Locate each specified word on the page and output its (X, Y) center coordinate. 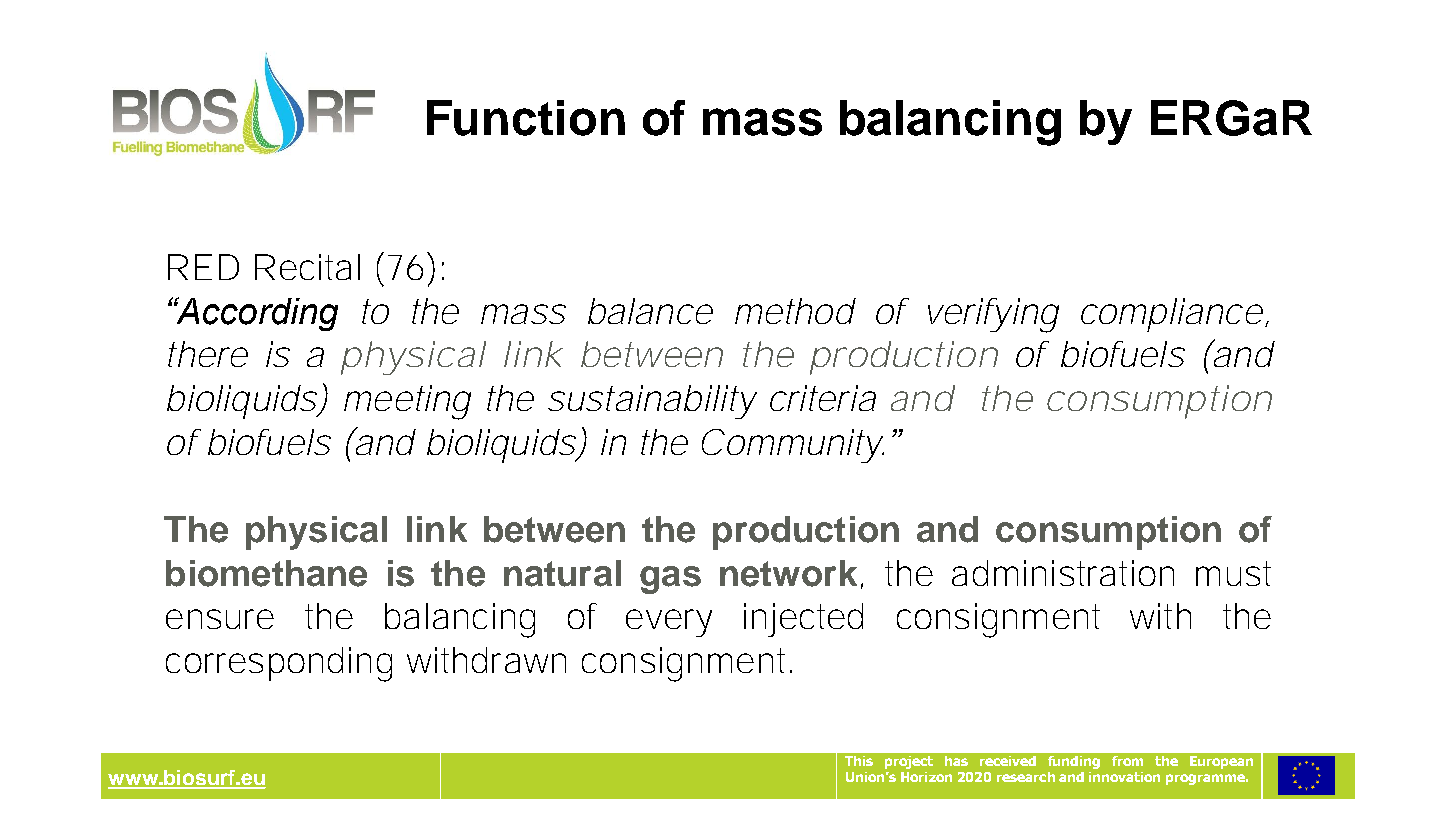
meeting (407, 402)
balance (650, 311)
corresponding (279, 664)
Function (526, 118)
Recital (307, 267)
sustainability (652, 402)
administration (1063, 573)
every (669, 623)
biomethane (266, 573)
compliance (1172, 315)
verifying (993, 315)
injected (803, 620)
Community (793, 446)
